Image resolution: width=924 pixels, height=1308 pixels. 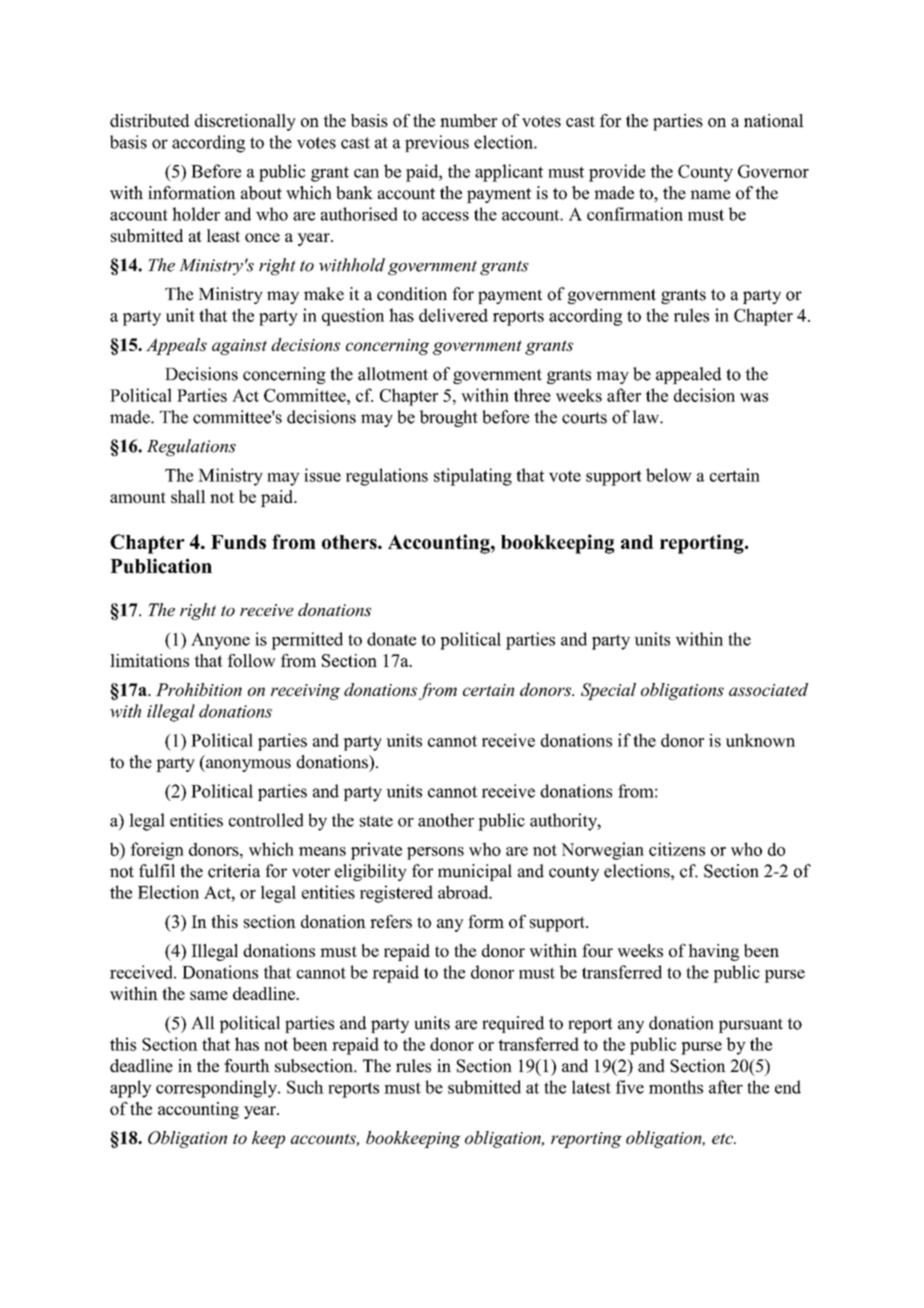 I want to click on required, so click(x=513, y=1024).
